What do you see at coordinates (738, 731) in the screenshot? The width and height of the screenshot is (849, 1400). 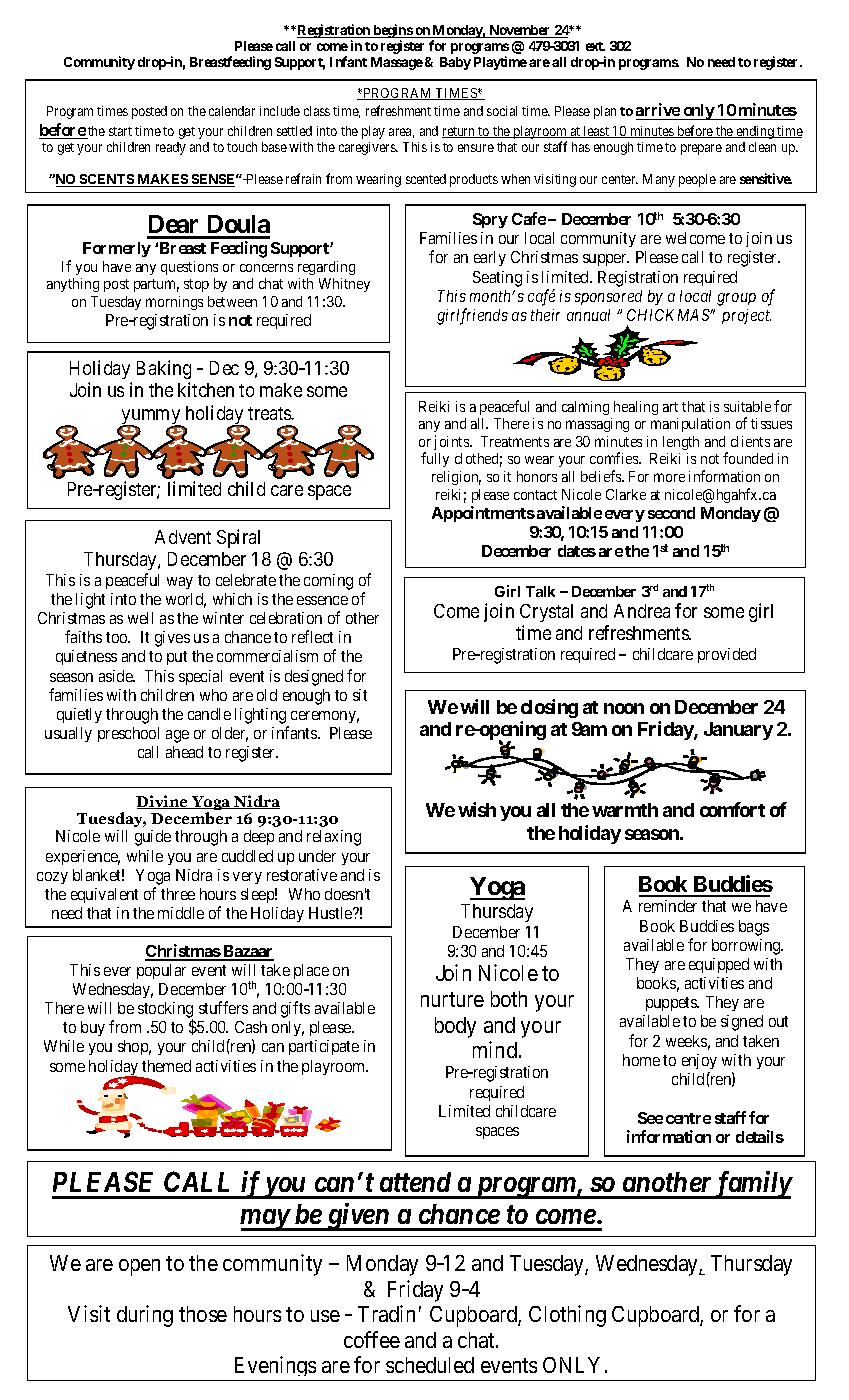 I see `January` at bounding box center [738, 731].
